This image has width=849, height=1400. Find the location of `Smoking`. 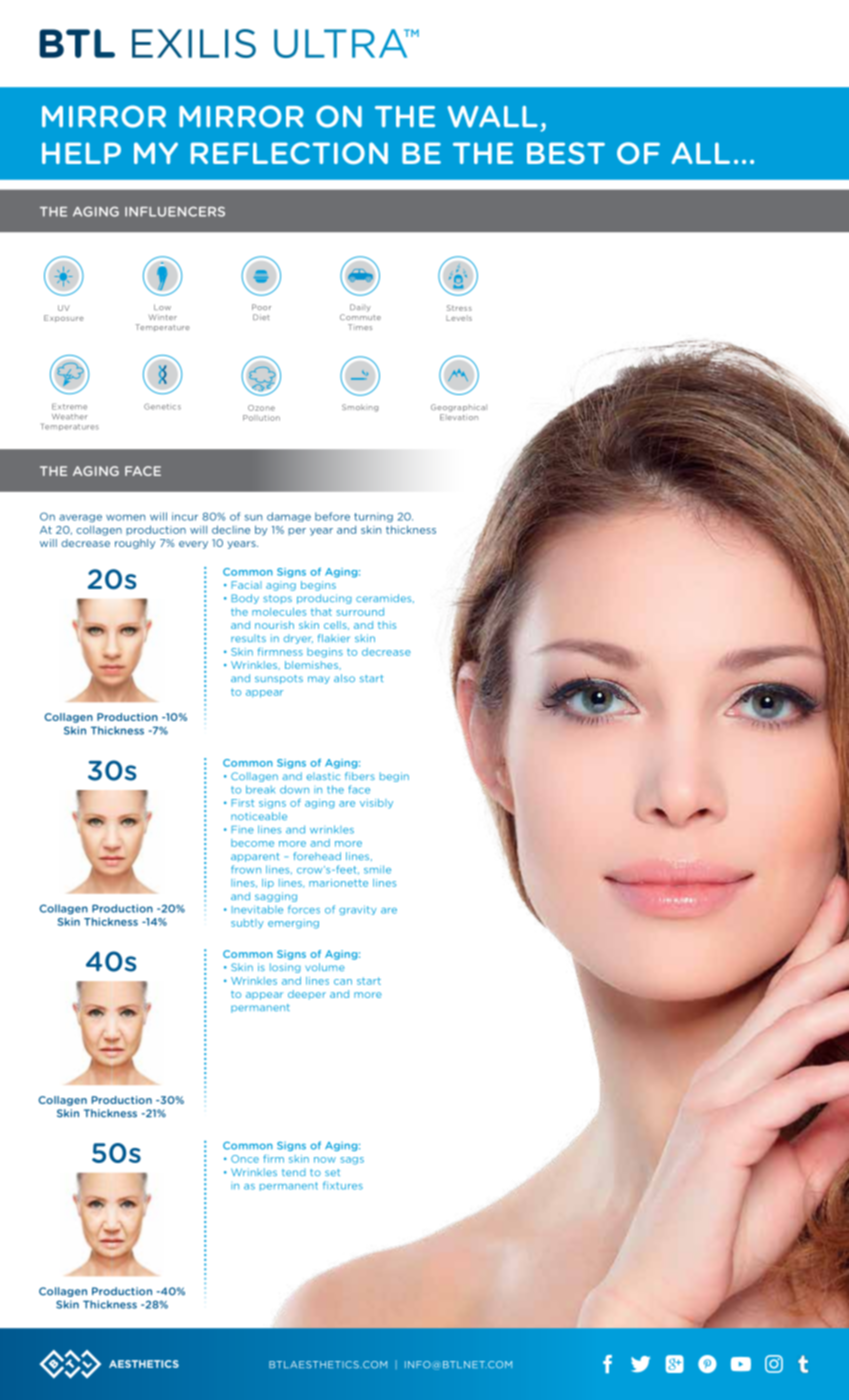

Smoking is located at coordinates (360, 408).
